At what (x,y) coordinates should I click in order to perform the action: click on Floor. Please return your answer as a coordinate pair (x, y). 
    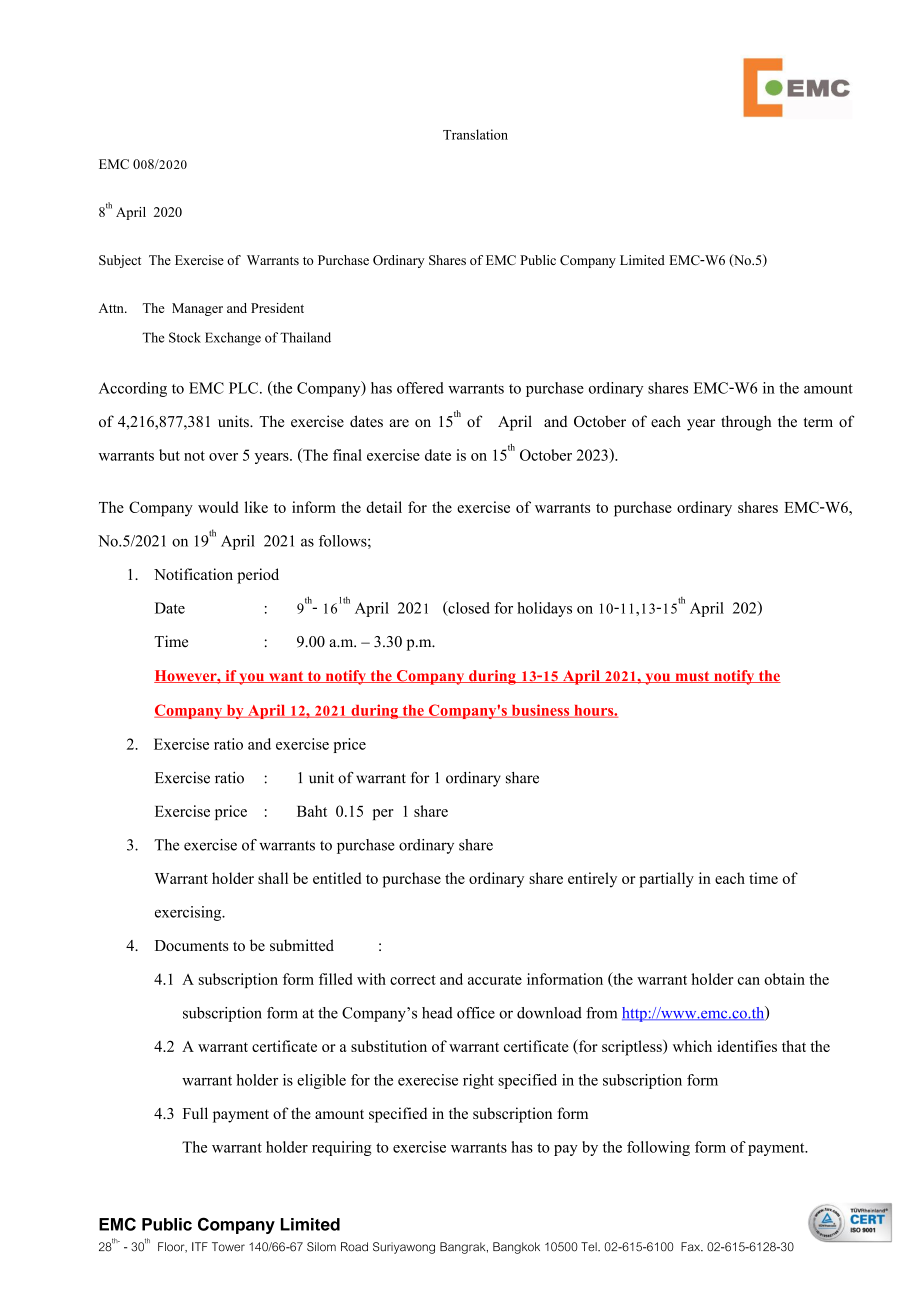
    Looking at the image, I should click on (172, 1247).
